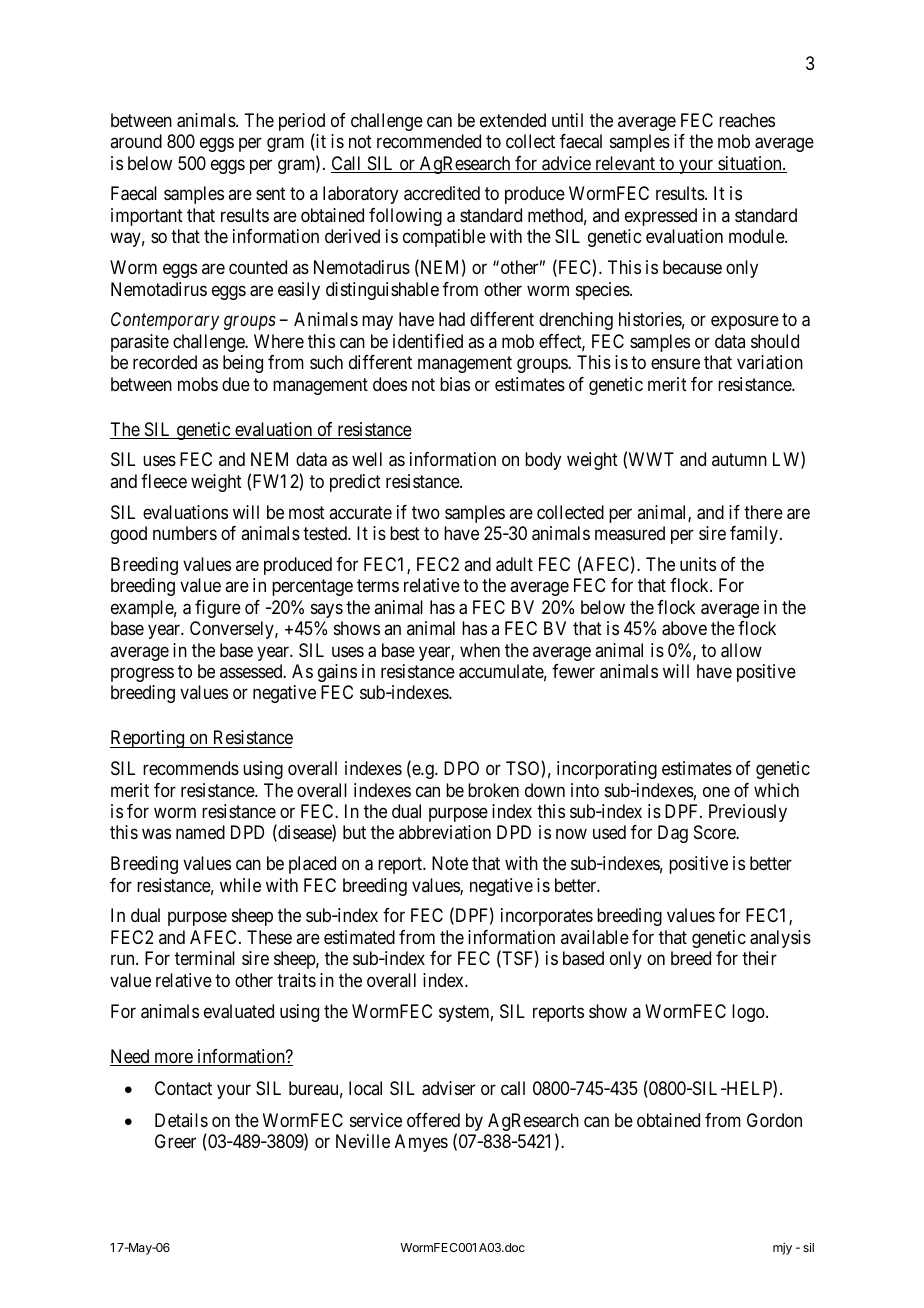 The height and width of the image is (1308, 924). Describe the element at coordinates (198, 384) in the image. I see `mobs` at that location.
